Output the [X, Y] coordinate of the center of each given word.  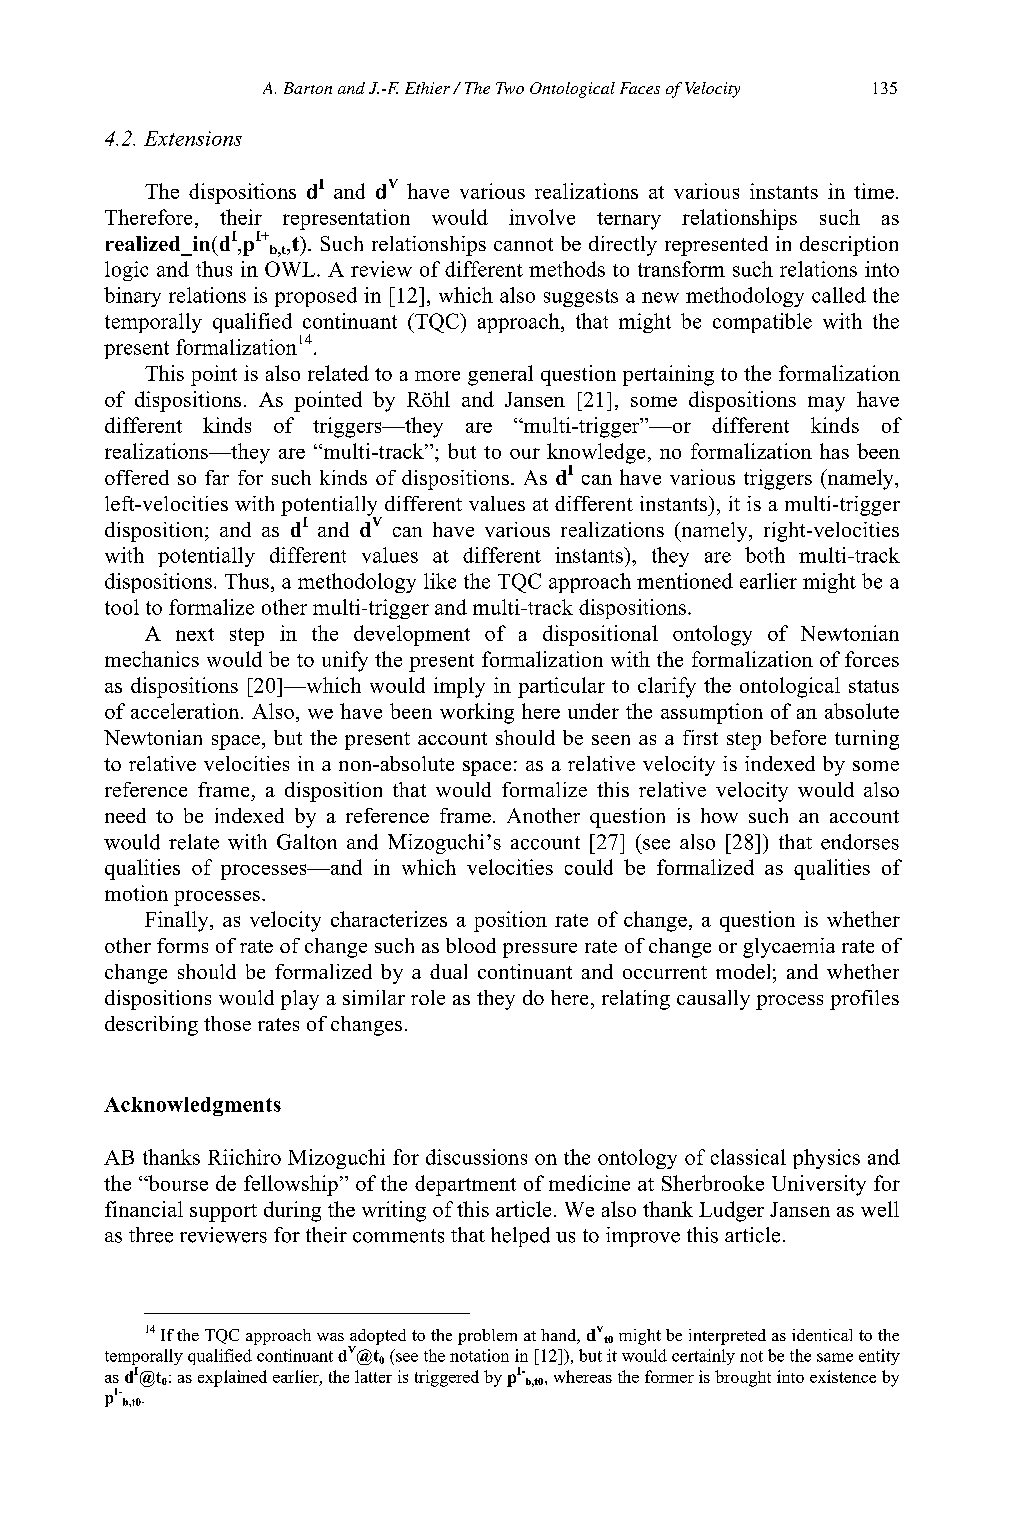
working [477, 713]
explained [232, 1378]
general [500, 375]
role [428, 997]
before [798, 737]
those [227, 1023]
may [826, 404]
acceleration [186, 711]
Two [510, 88]
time [874, 191]
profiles [864, 1000]
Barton [308, 88]
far [217, 477]
